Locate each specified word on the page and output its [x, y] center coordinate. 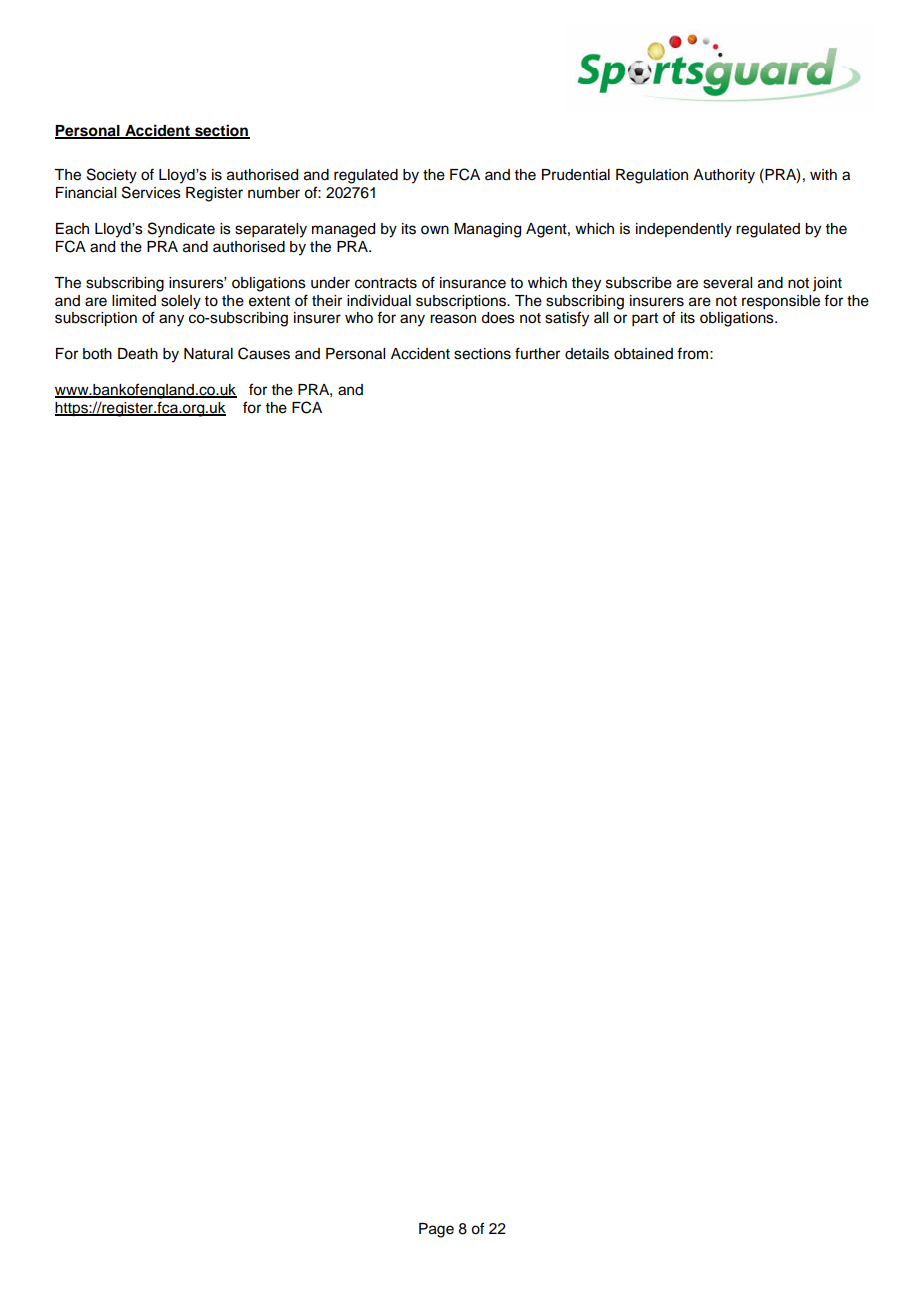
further [537, 353]
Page [436, 1230]
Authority [724, 176]
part [645, 320]
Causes [264, 353]
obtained [643, 354]
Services [151, 192]
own [435, 230]
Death [138, 354]
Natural [208, 354]
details [587, 354]
